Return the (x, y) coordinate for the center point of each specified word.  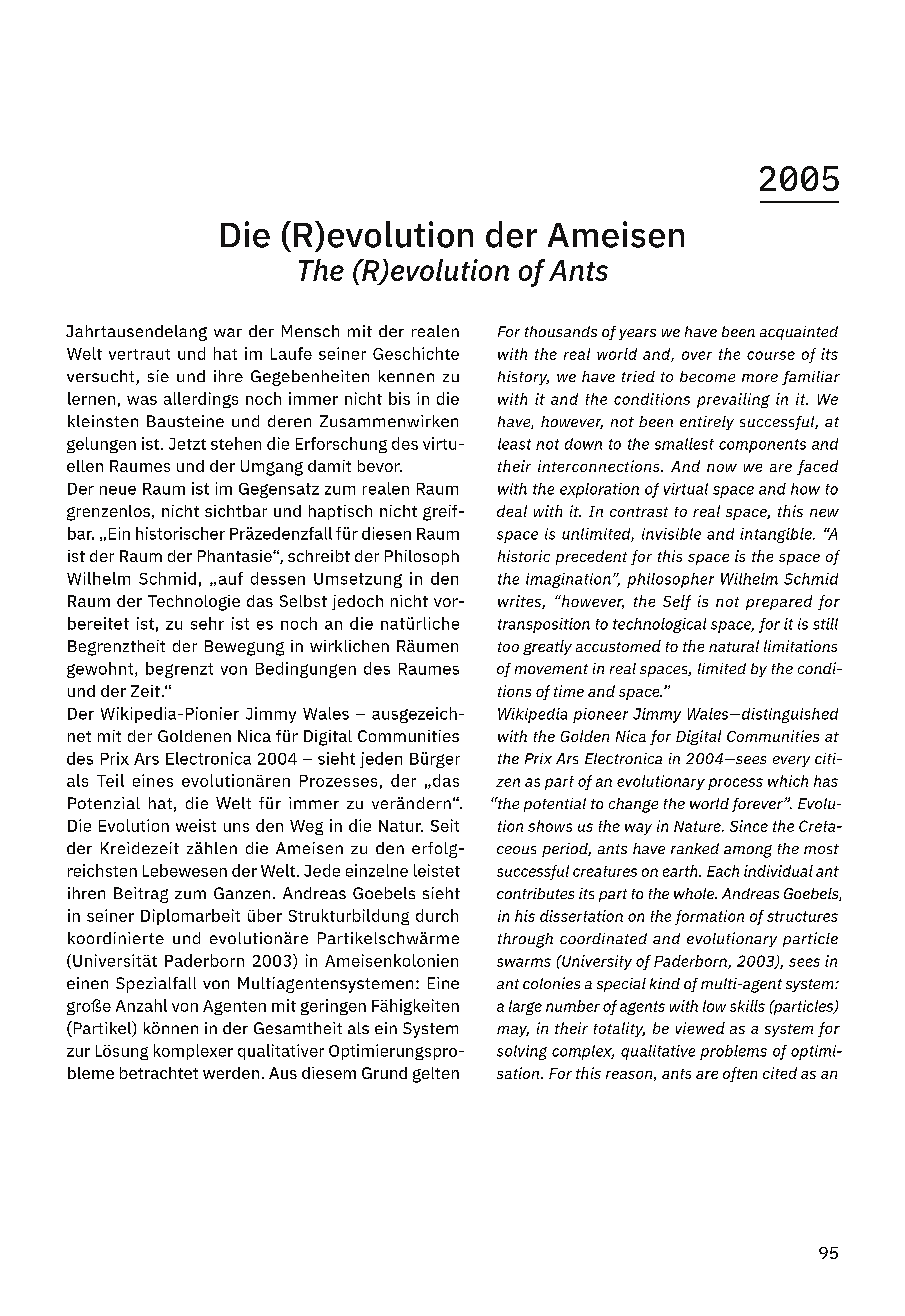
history (523, 378)
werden (231, 1073)
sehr (207, 623)
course (771, 355)
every (791, 761)
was (142, 400)
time (569, 691)
